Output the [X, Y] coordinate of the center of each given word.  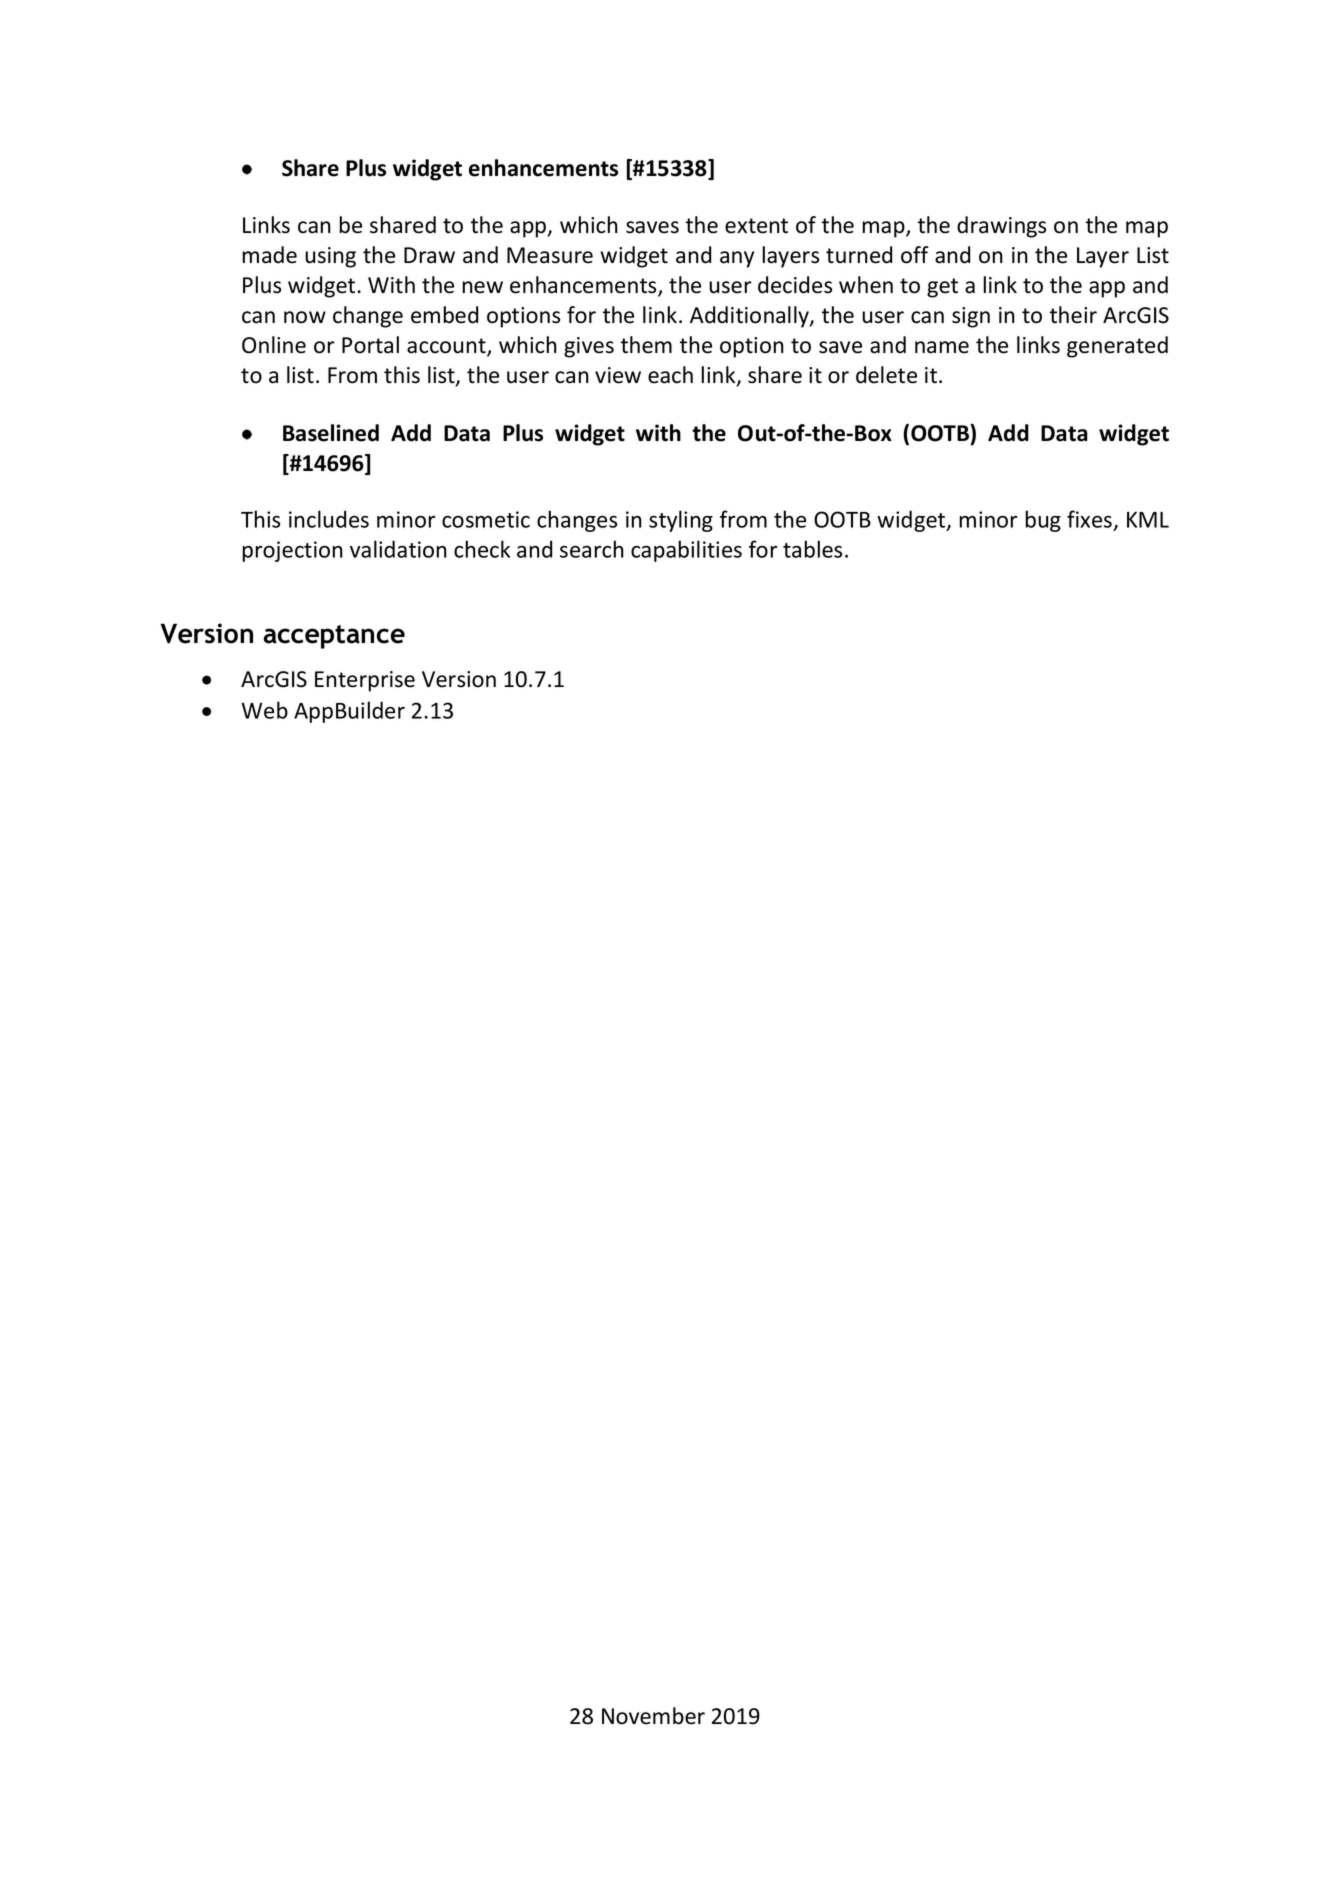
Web [264, 710]
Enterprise [365, 681]
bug [1043, 521]
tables [812, 549]
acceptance [334, 637]
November [653, 1716]
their [1073, 315]
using [330, 257]
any [737, 259]
